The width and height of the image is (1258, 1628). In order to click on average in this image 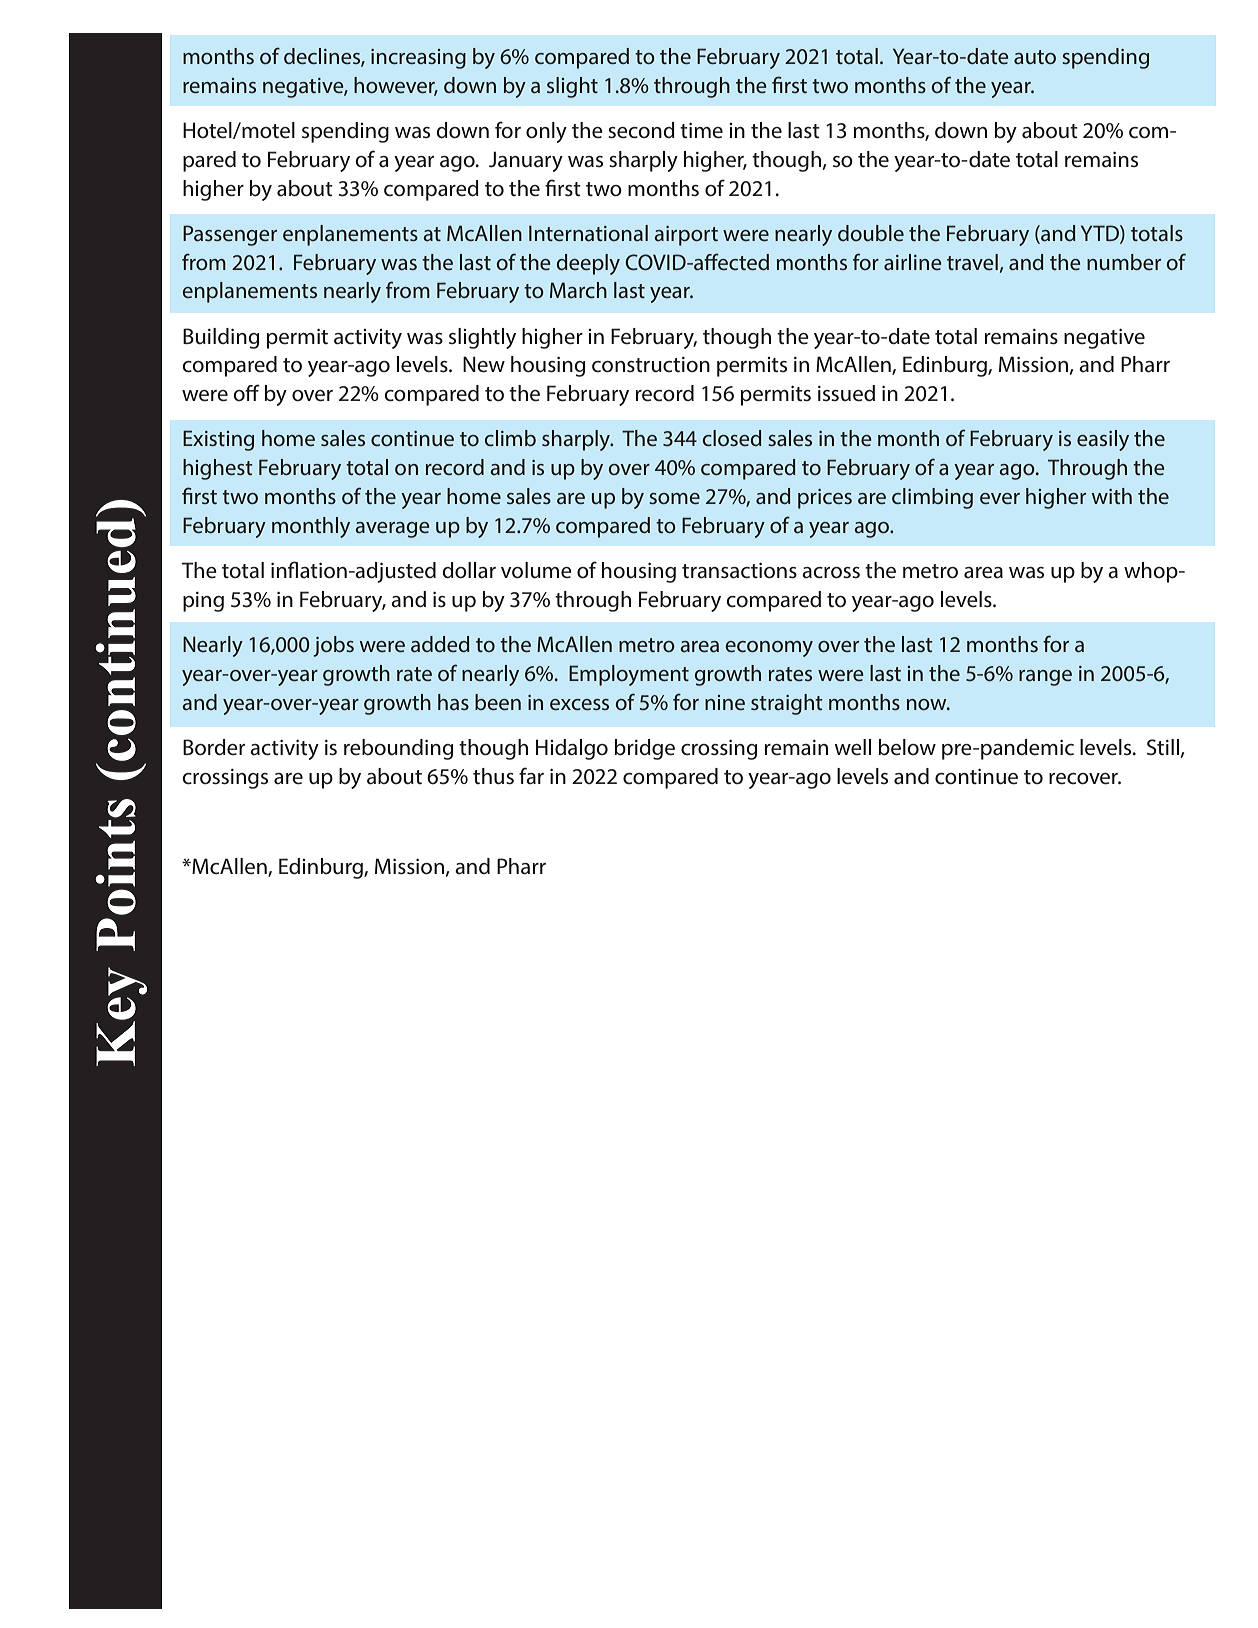, I will do `click(392, 530)`.
